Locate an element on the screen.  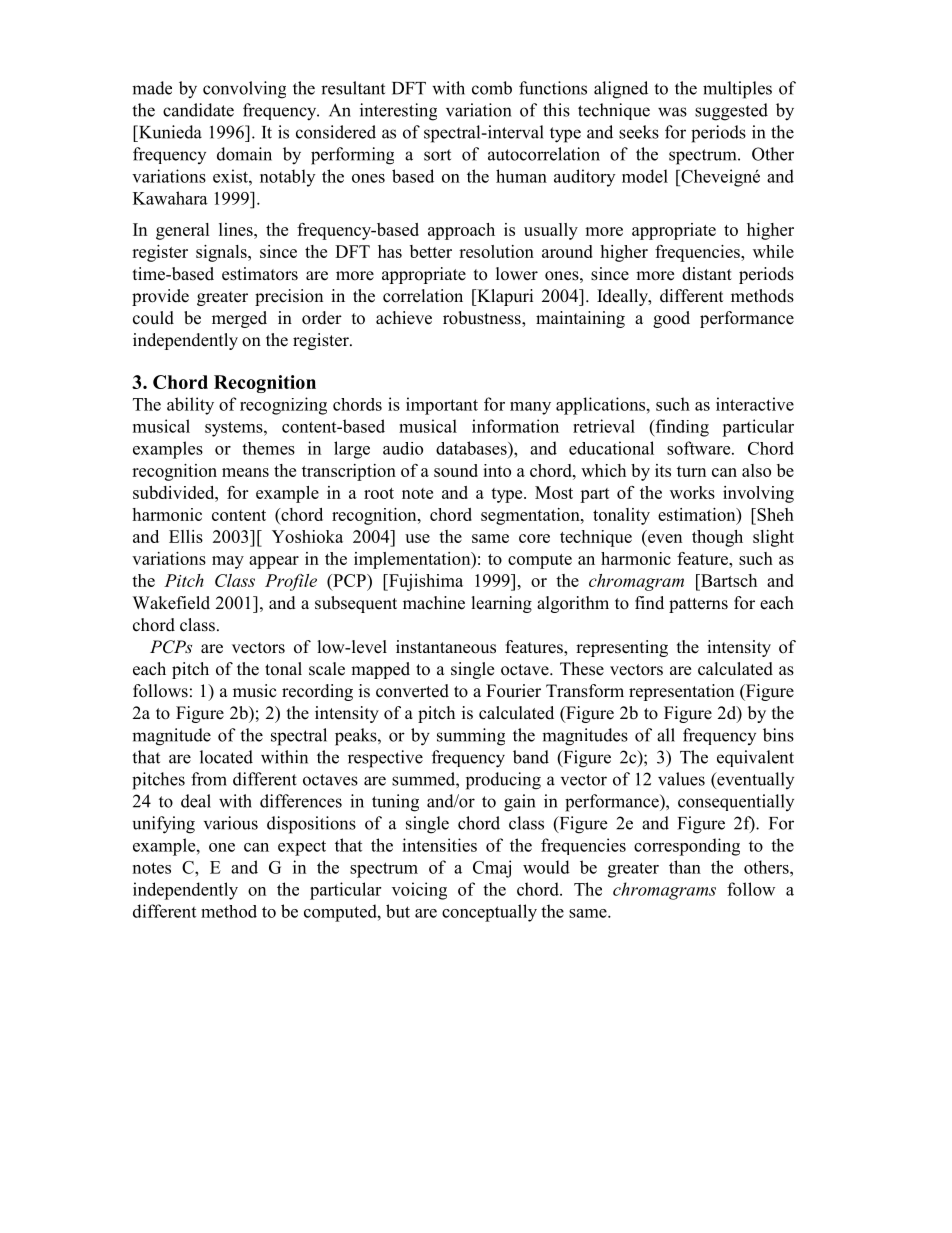
candidate is located at coordinates (198, 110).
